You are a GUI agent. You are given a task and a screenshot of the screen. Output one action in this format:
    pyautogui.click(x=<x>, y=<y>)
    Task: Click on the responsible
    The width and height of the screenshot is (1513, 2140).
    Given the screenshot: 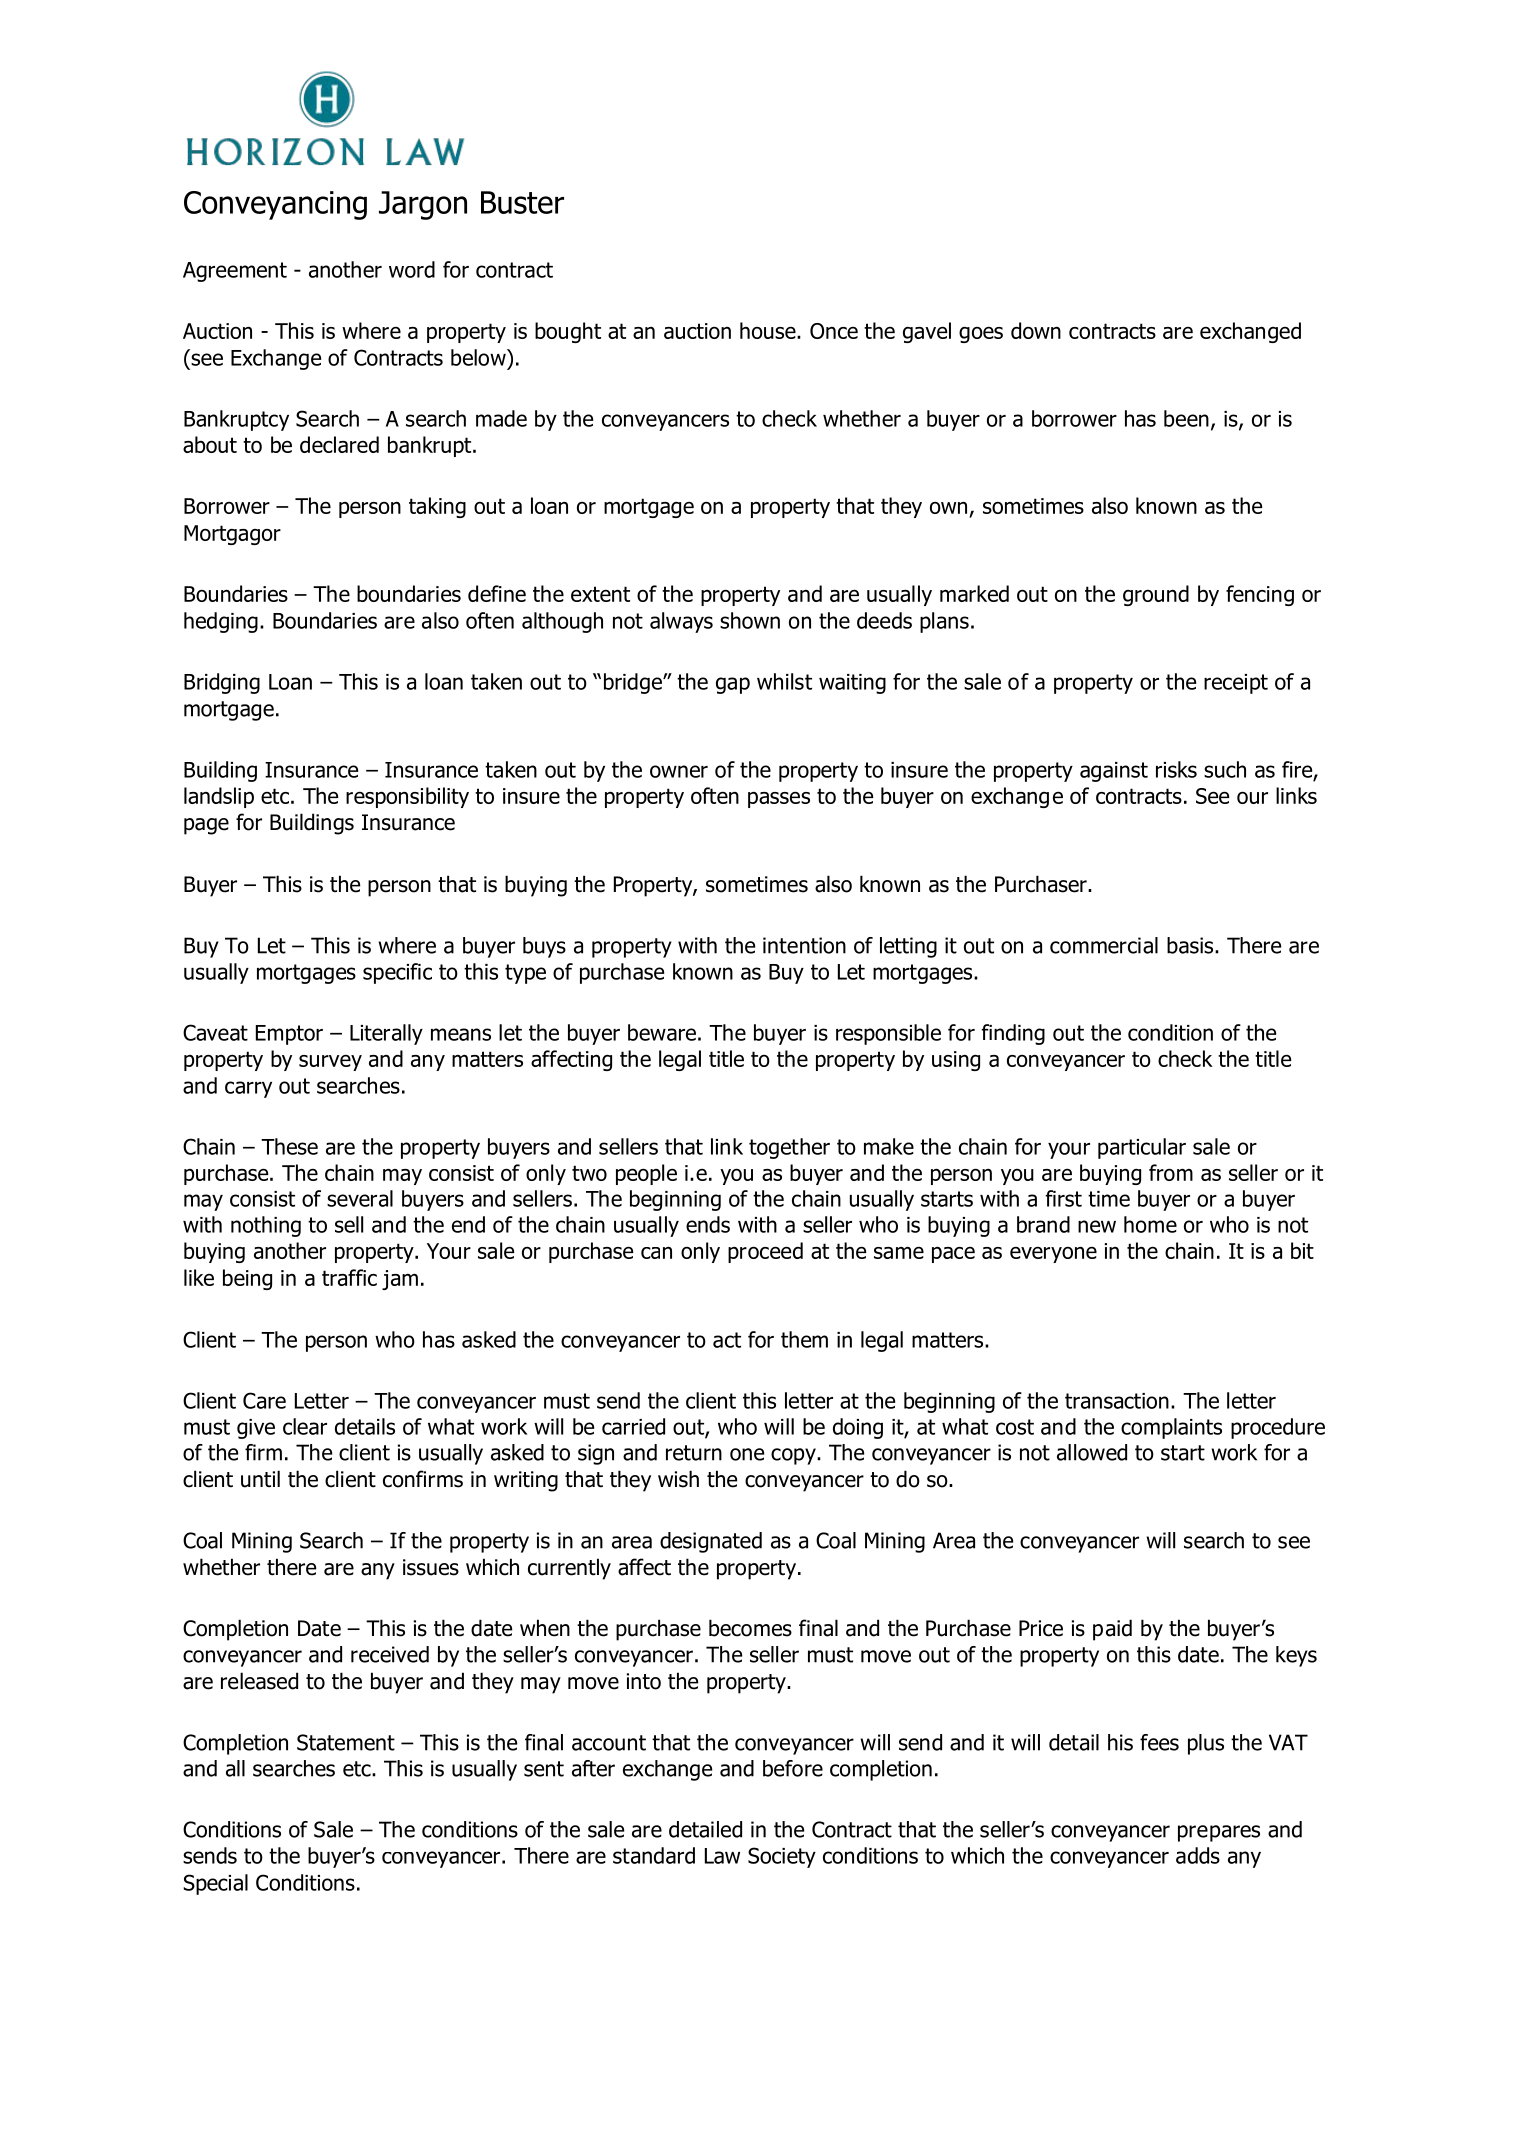 What is the action you would take?
    pyautogui.click(x=888, y=1034)
